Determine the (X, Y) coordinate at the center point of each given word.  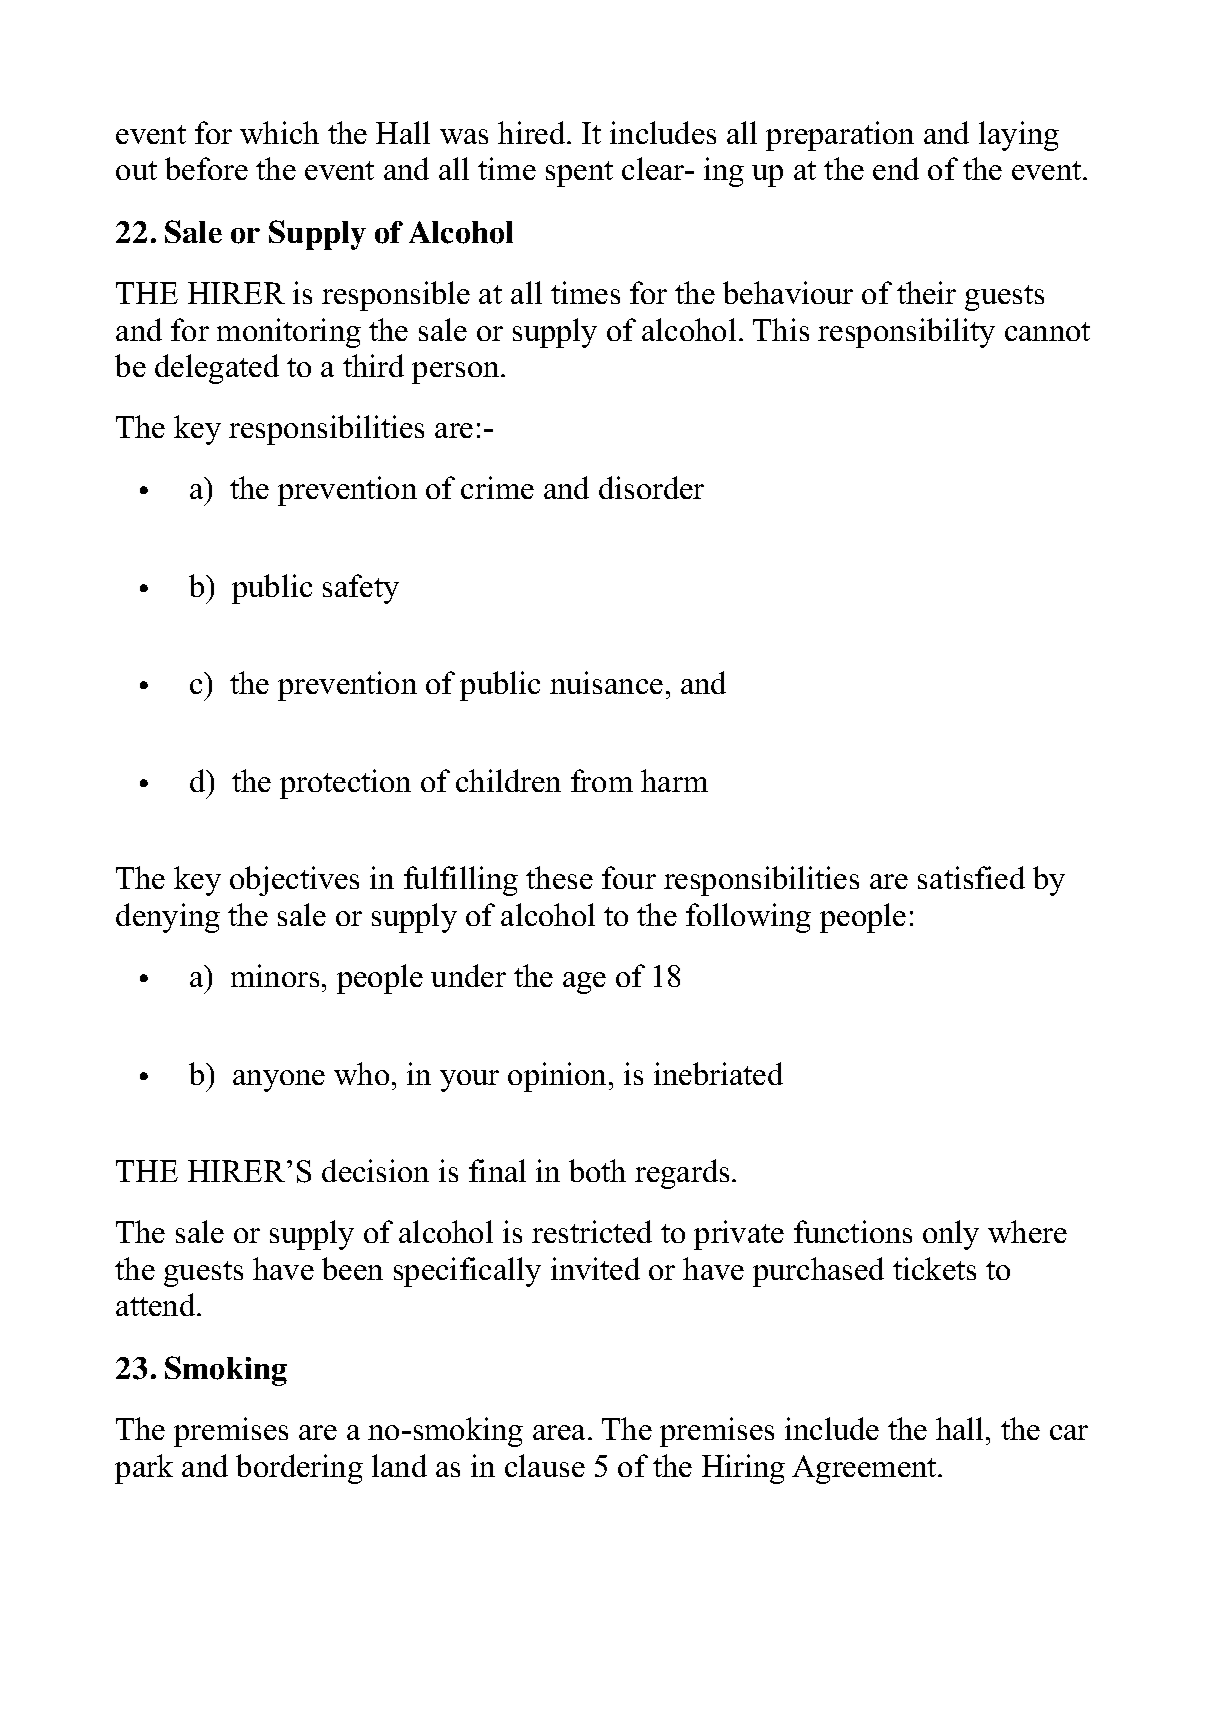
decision (375, 1170)
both (597, 1170)
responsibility (906, 333)
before (206, 168)
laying (1019, 136)
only (951, 1235)
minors (275, 975)
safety (361, 589)
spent (579, 174)
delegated (217, 369)
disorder (651, 487)
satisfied (971, 877)
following (748, 918)
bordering (299, 1469)
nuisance (606, 682)
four (629, 877)
